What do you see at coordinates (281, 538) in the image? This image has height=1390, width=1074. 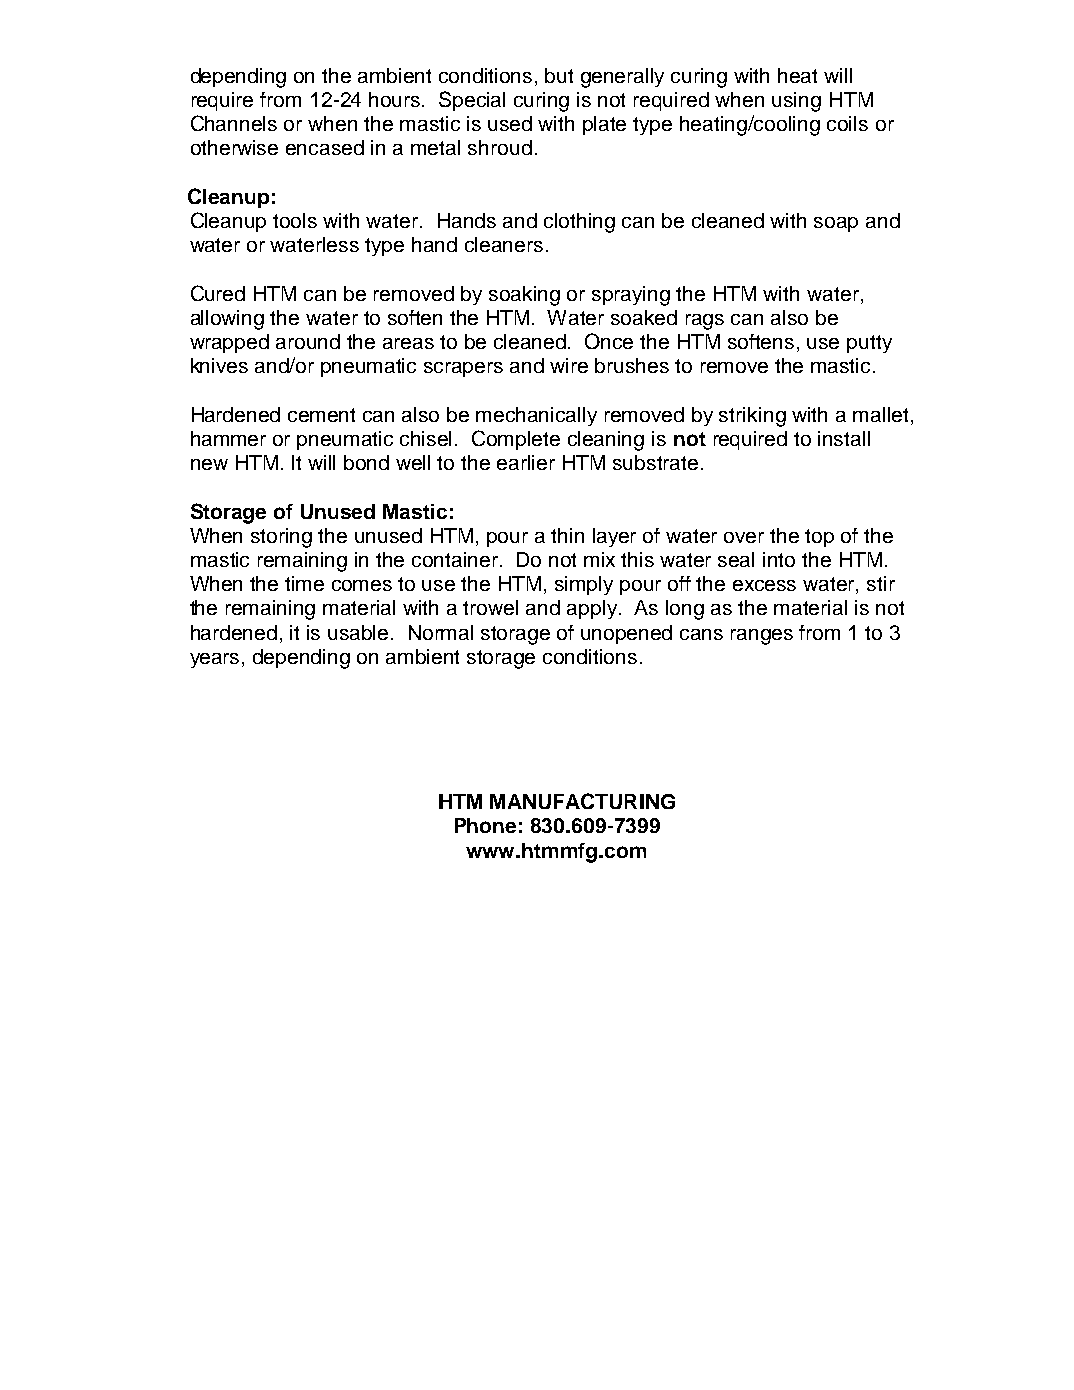 I see `storing` at bounding box center [281, 538].
